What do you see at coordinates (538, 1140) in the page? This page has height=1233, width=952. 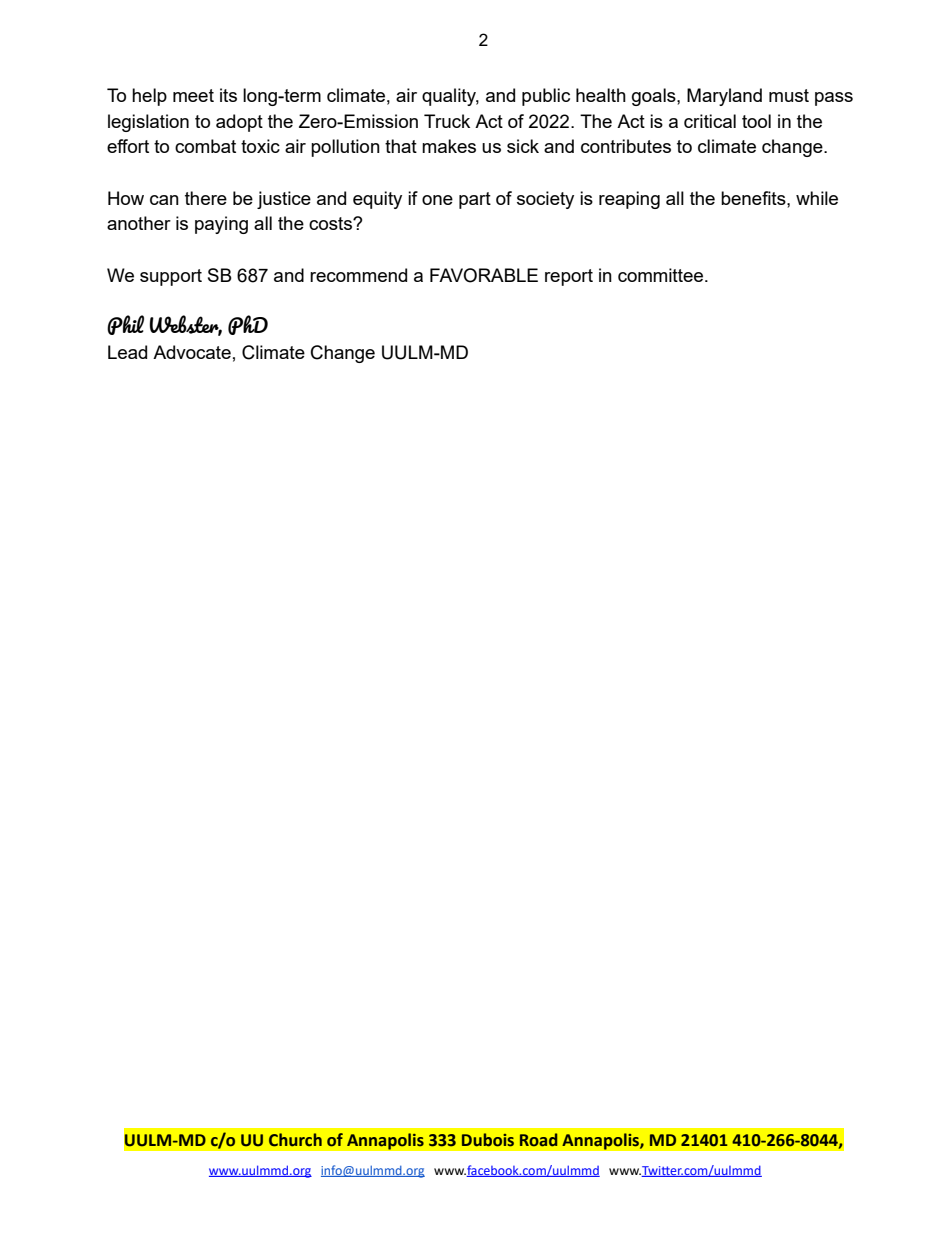 I see `Road` at bounding box center [538, 1140].
